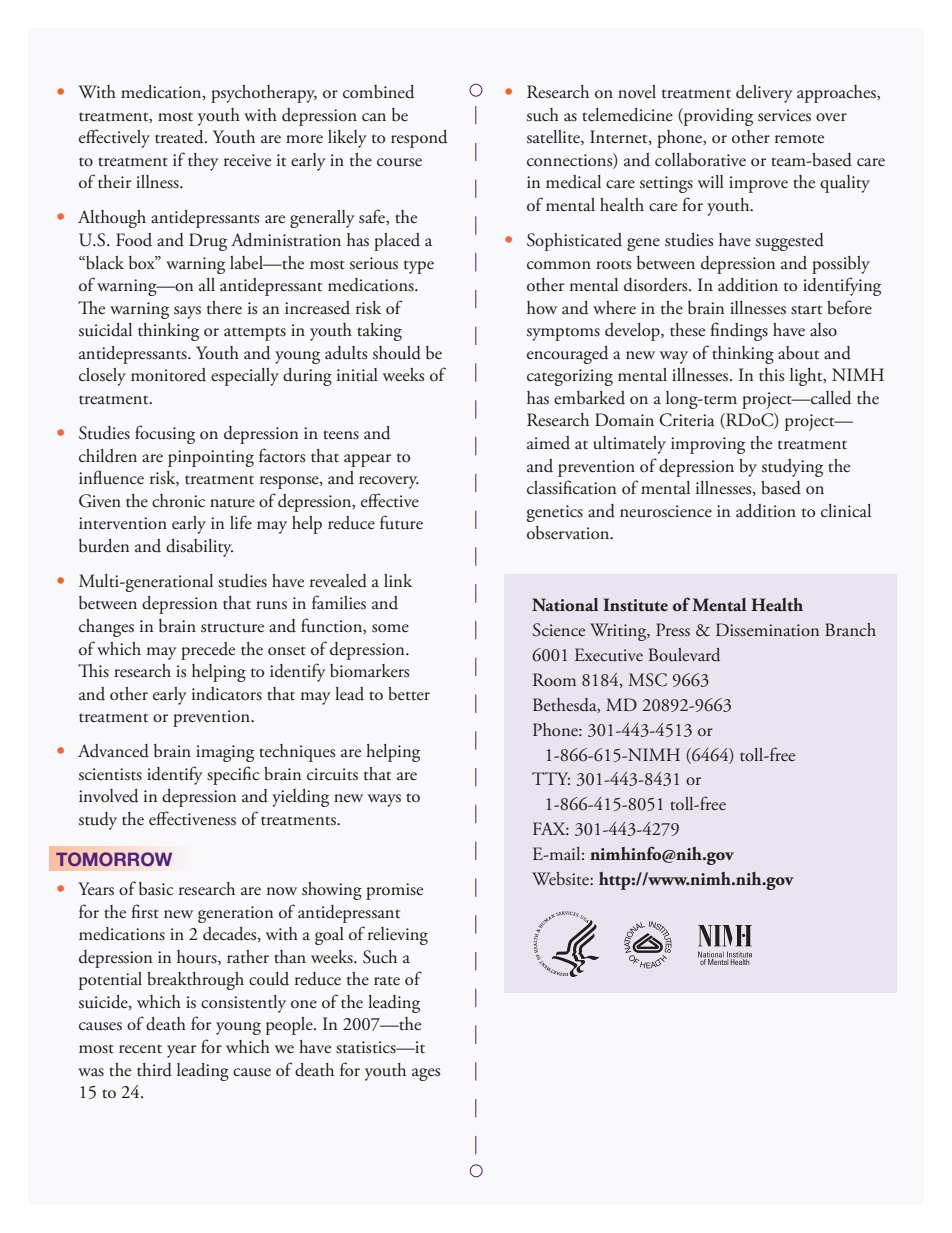  What do you see at coordinates (180, 137) in the screenshot?
I see `treated` at bounding box center [180, 137].
